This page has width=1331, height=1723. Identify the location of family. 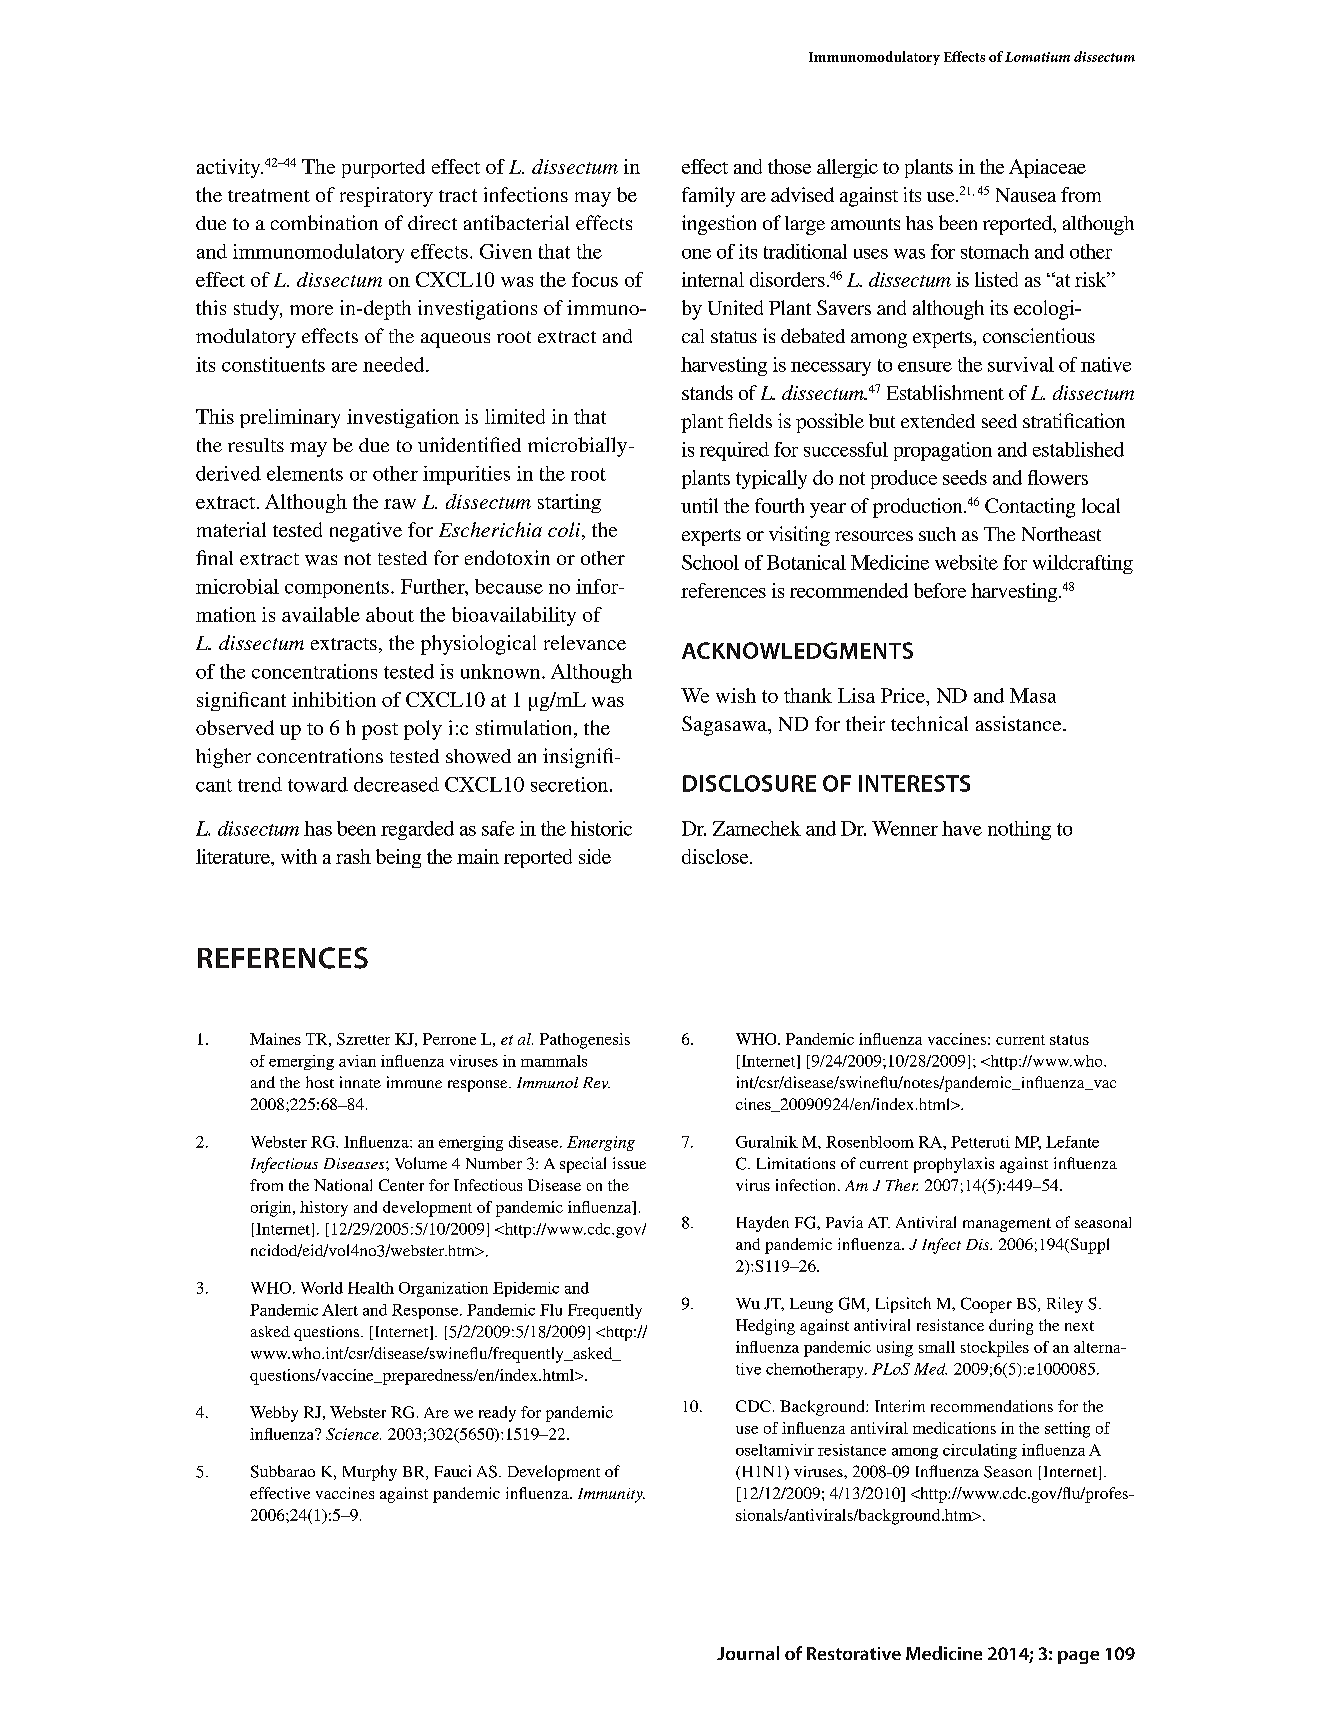
(708, 197).
